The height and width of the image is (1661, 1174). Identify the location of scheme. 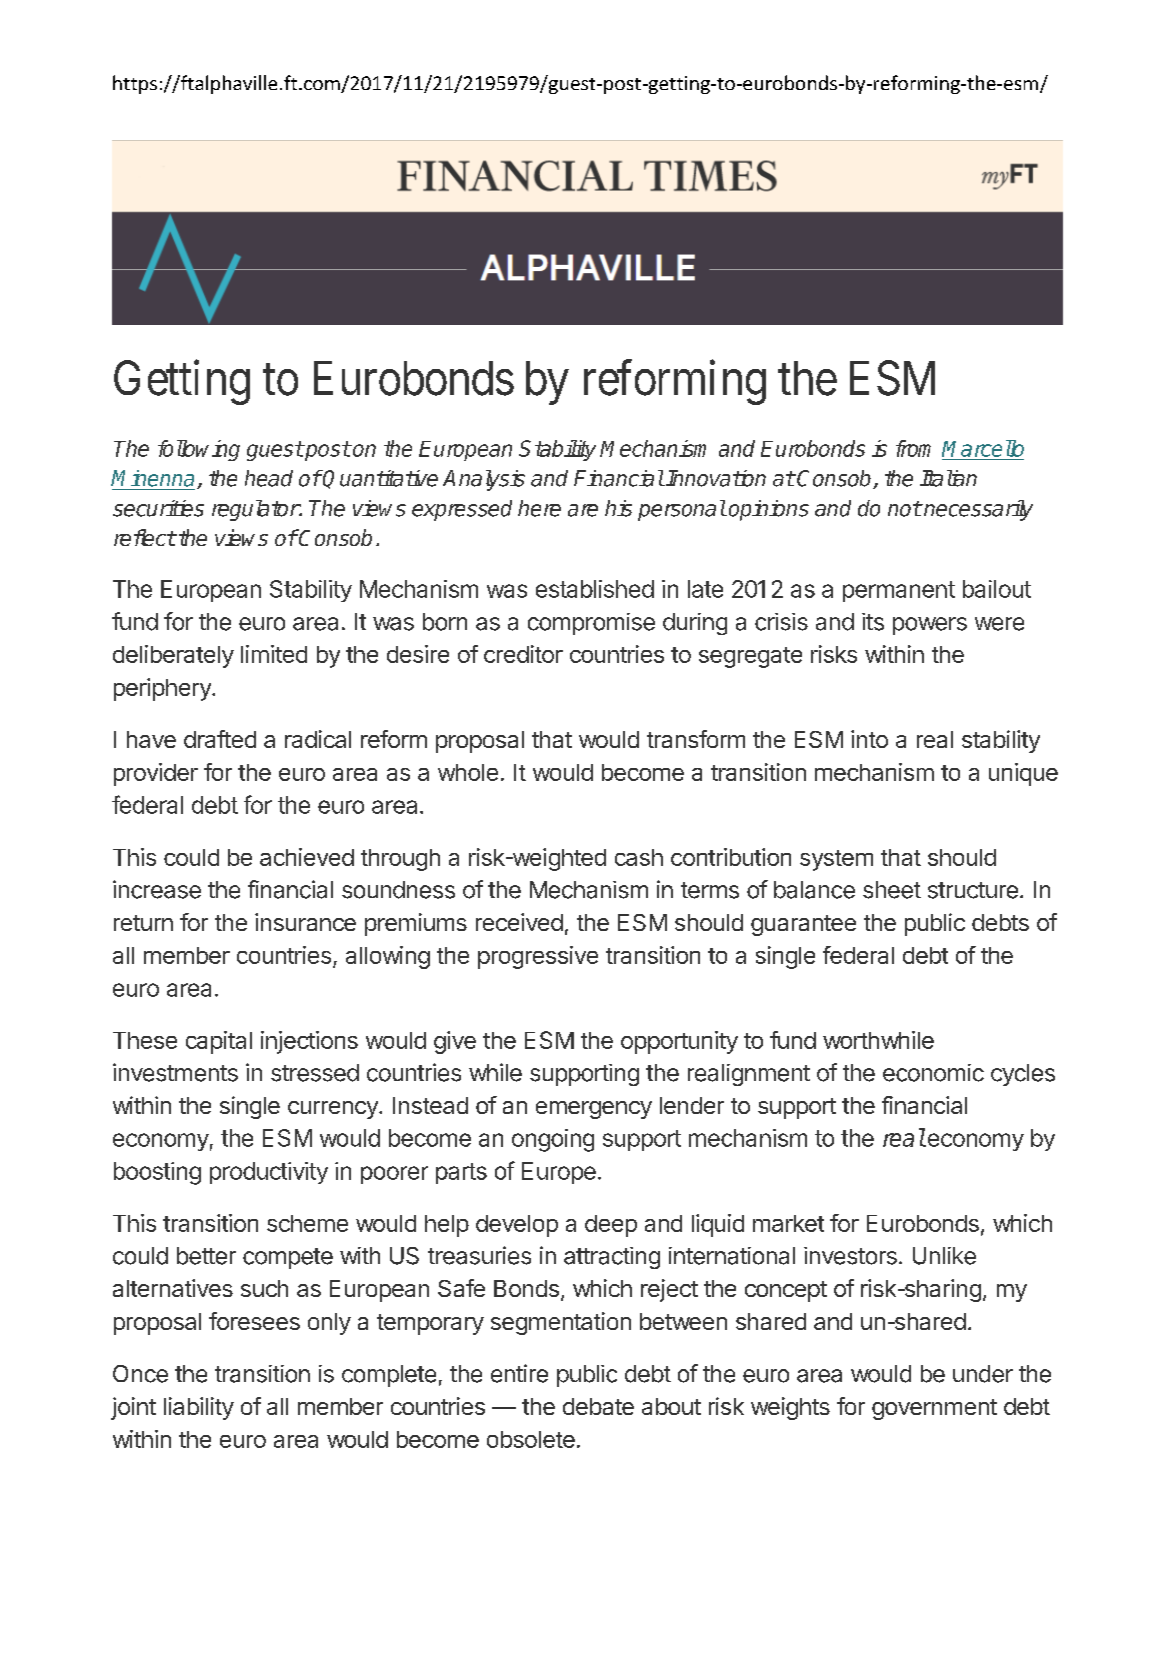
(307, 1223).
